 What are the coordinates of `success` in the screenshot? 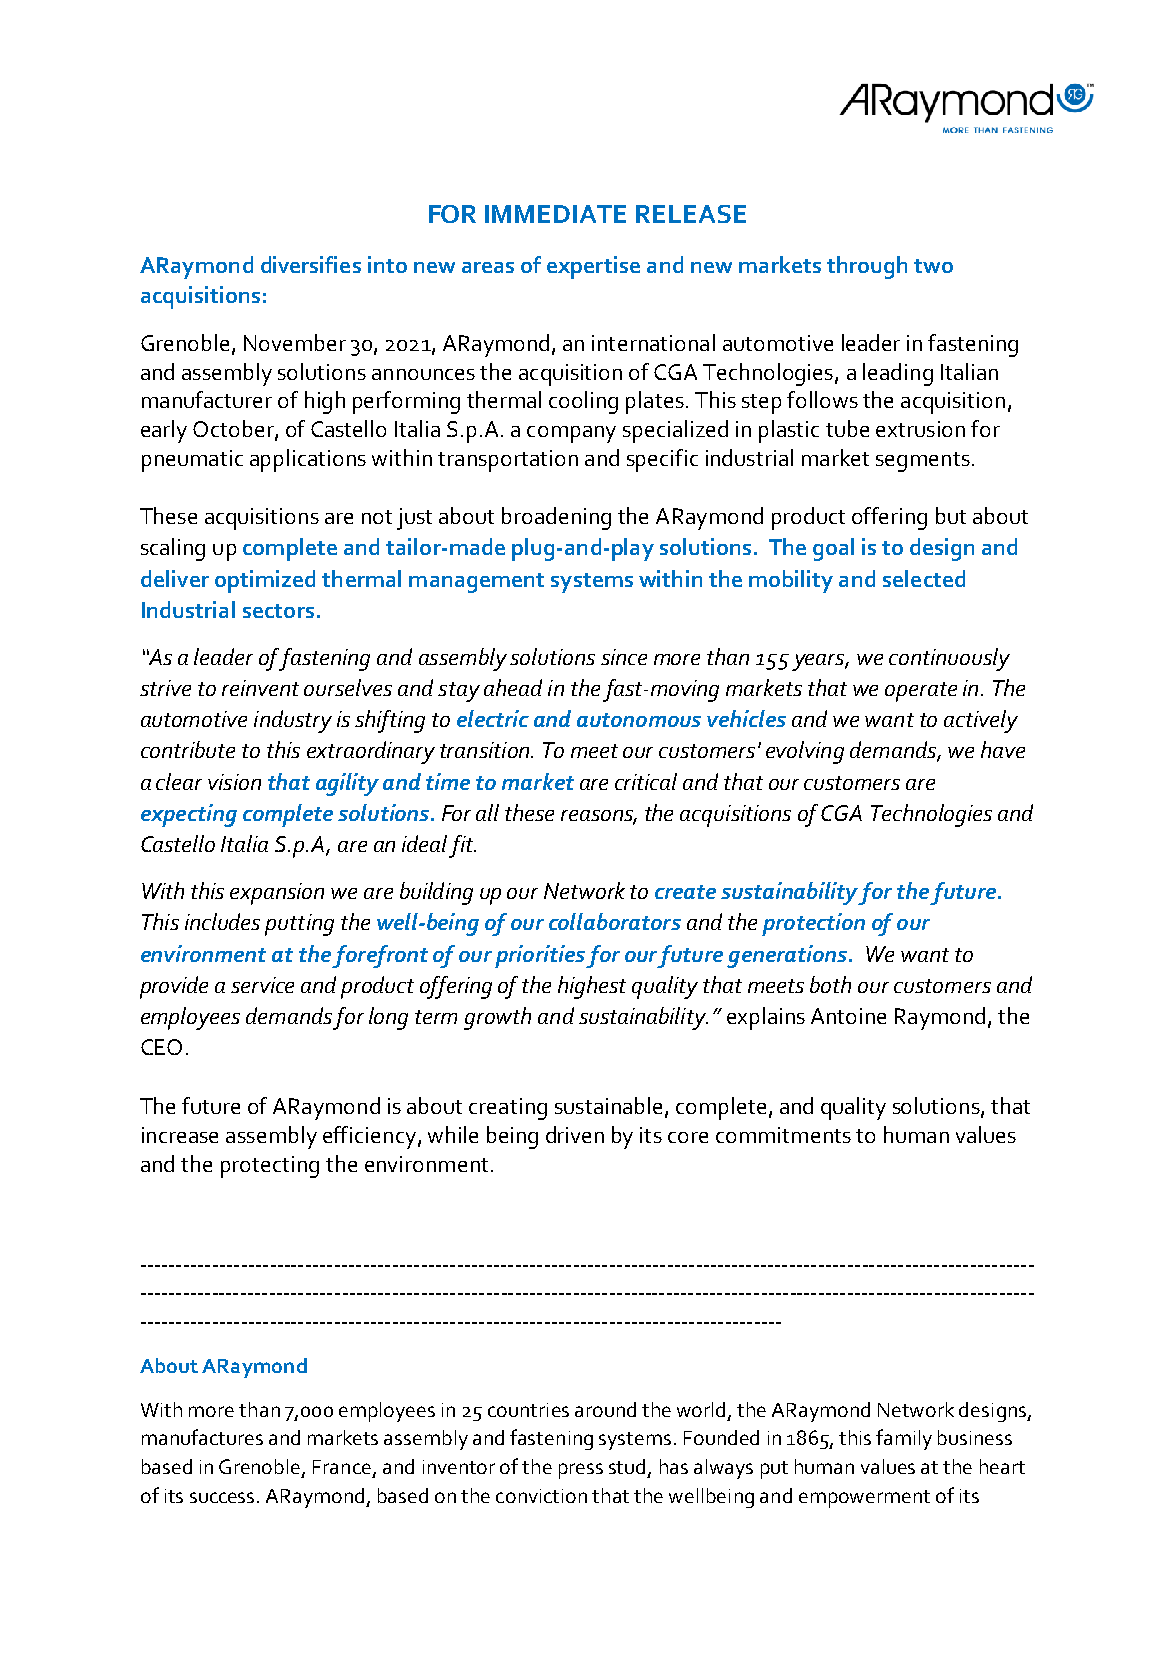 It's located at (224, 1497).
